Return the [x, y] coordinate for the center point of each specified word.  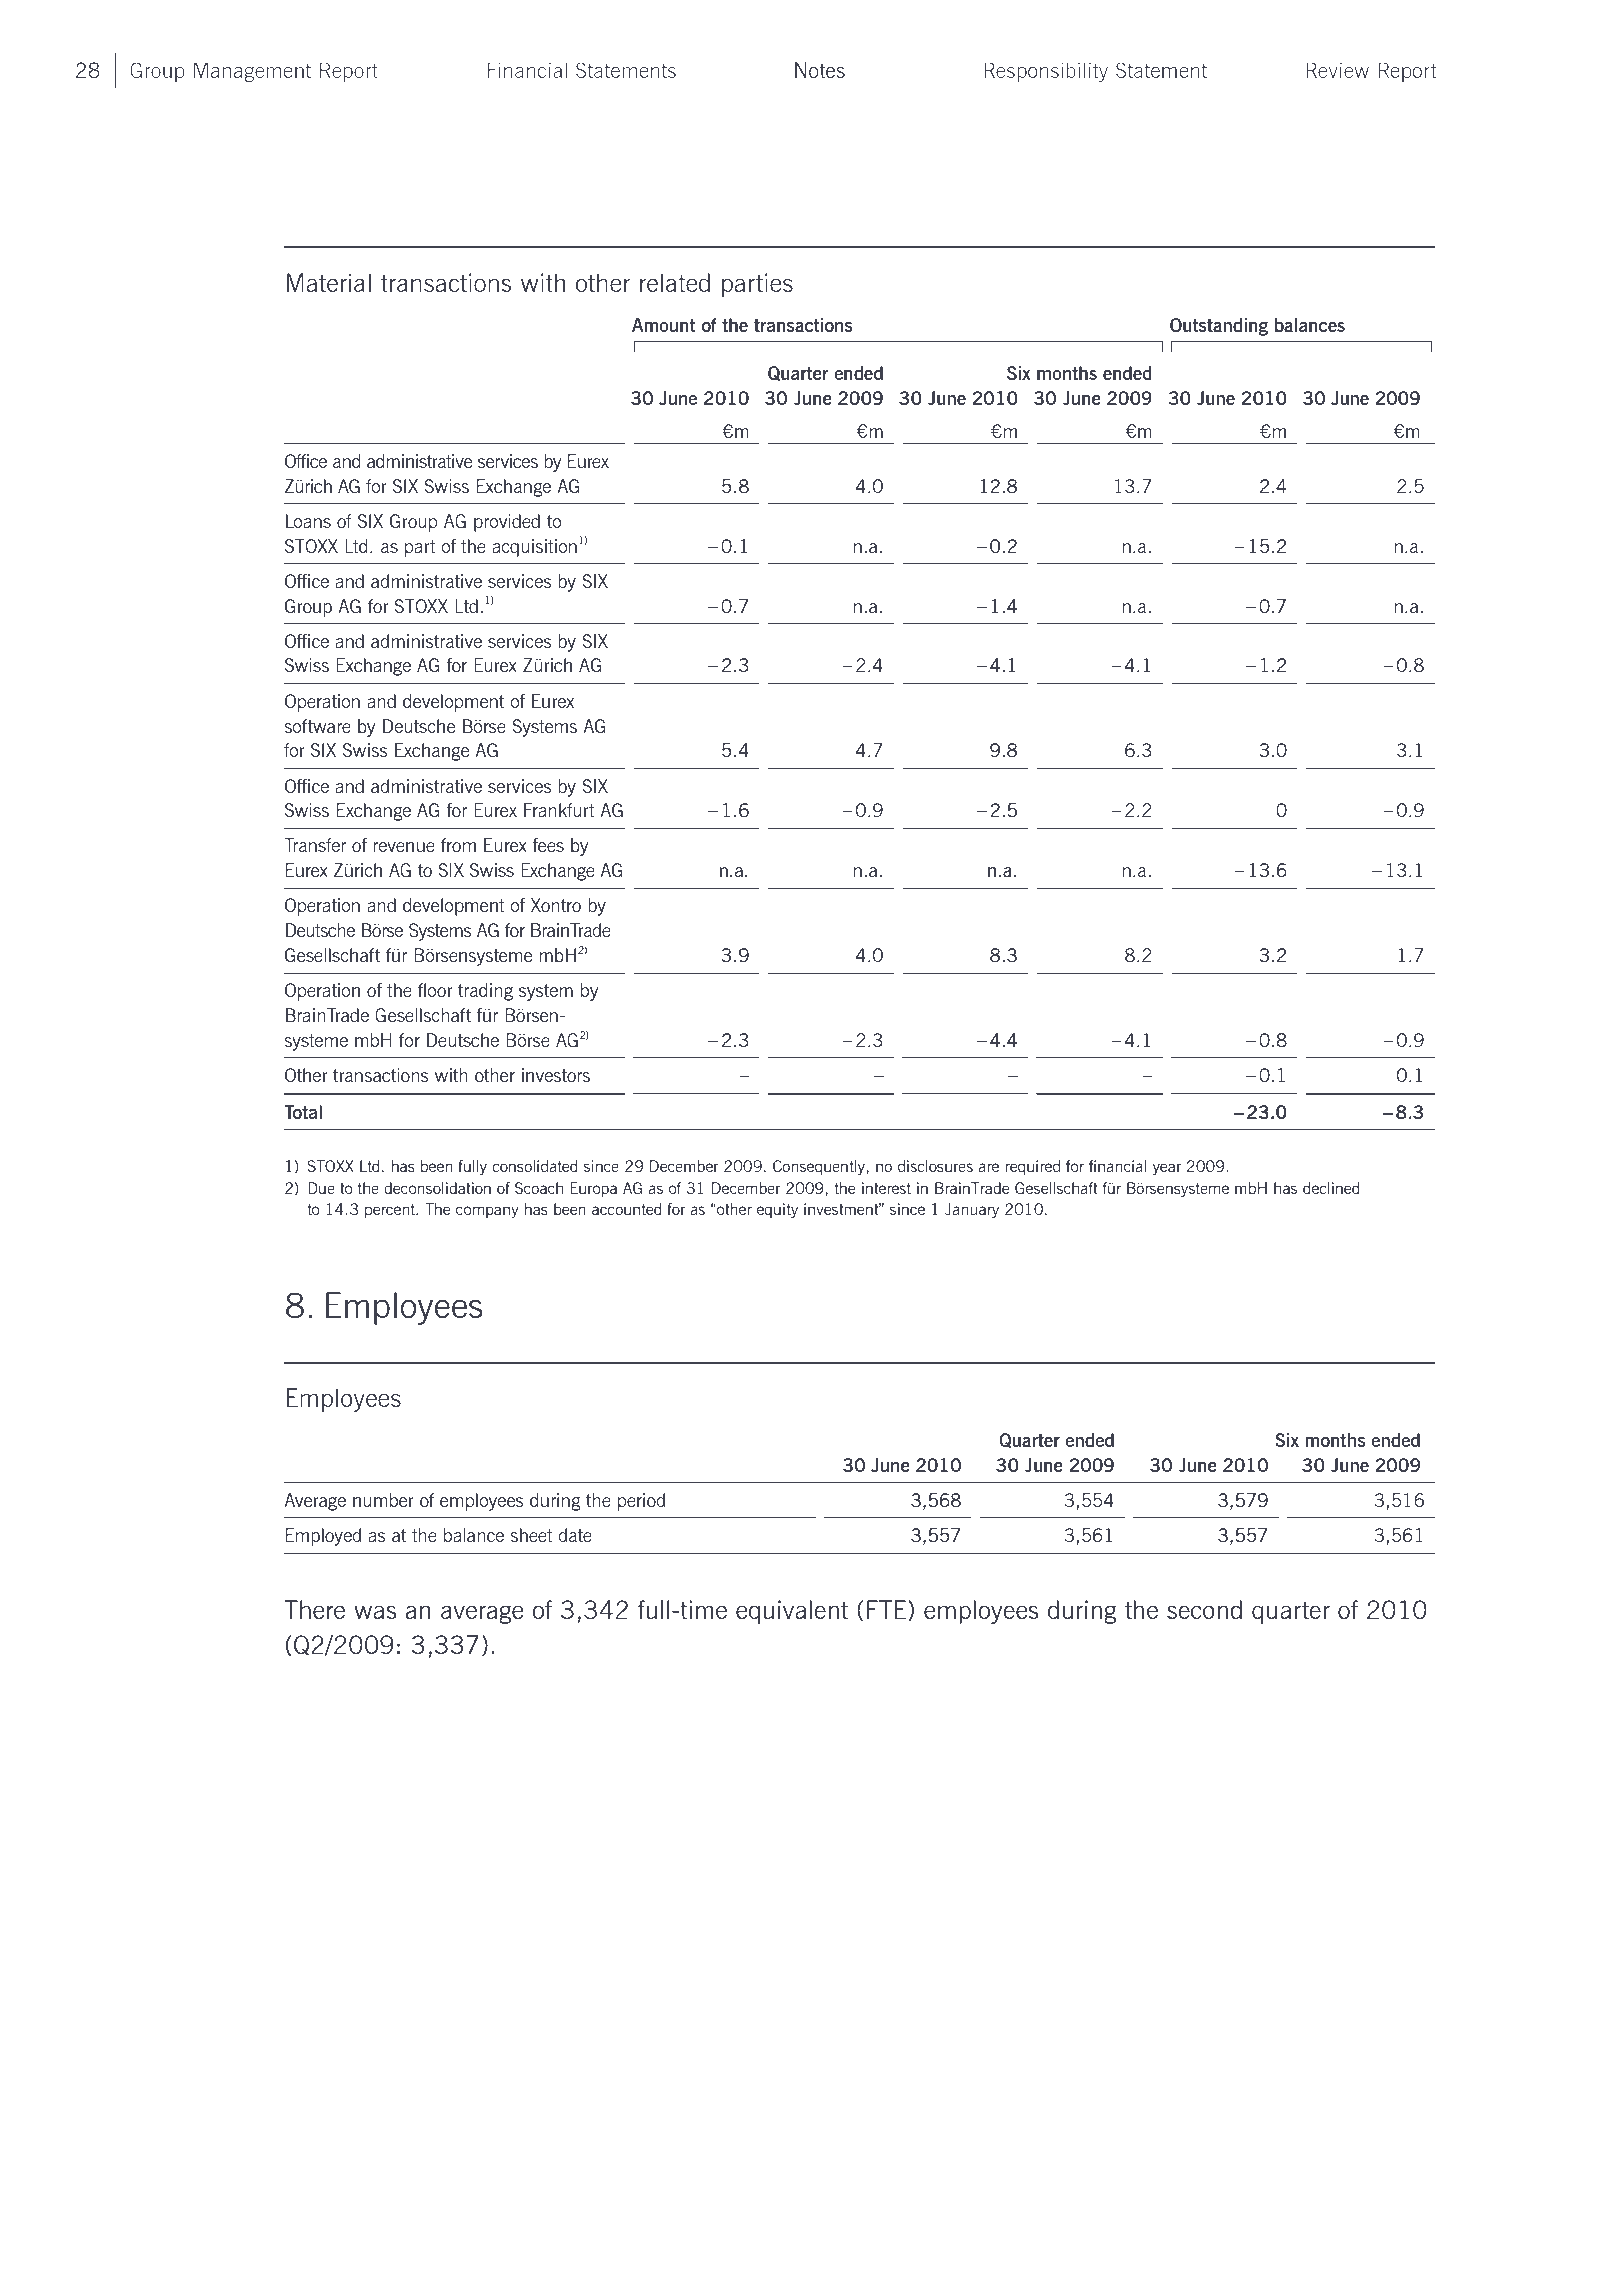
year [1167, 1169]
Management [252, 72]
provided [507, 523]
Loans [308, 521]
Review [1337, 70]
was [375, 1612]
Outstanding [1219, 327]
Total [303, 1112]
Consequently [819, 1167]
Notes [820, 70]
